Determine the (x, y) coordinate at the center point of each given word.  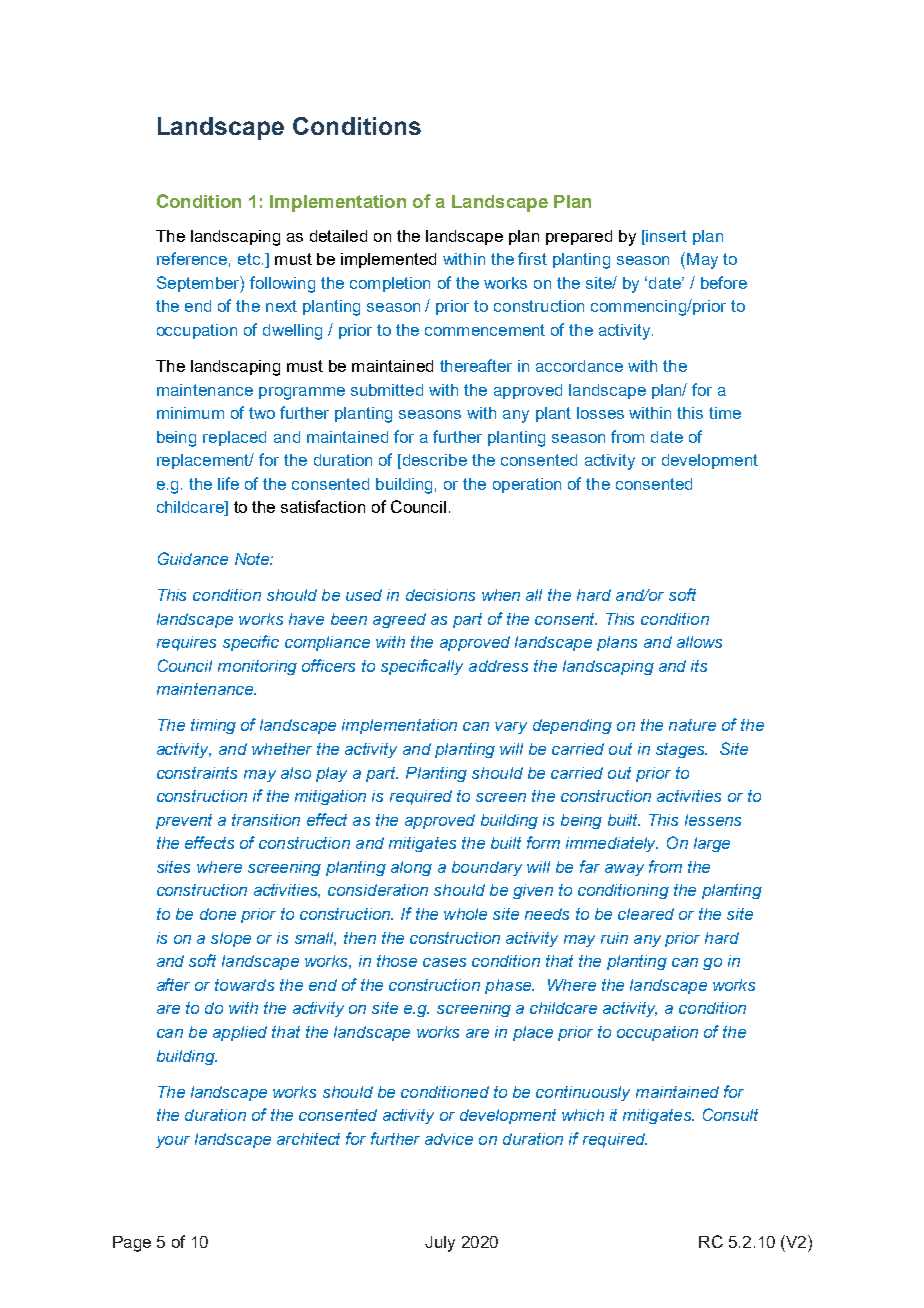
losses (600, 413)
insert (665, 236)
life (228, 483)
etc (250, 259)
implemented (388, 260)
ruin (614, 938)
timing (213, 726)
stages (681, 750)
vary (511, 728)
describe (435, 460)
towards (244, 985)
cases (444, 962)
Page (132, 1244)
